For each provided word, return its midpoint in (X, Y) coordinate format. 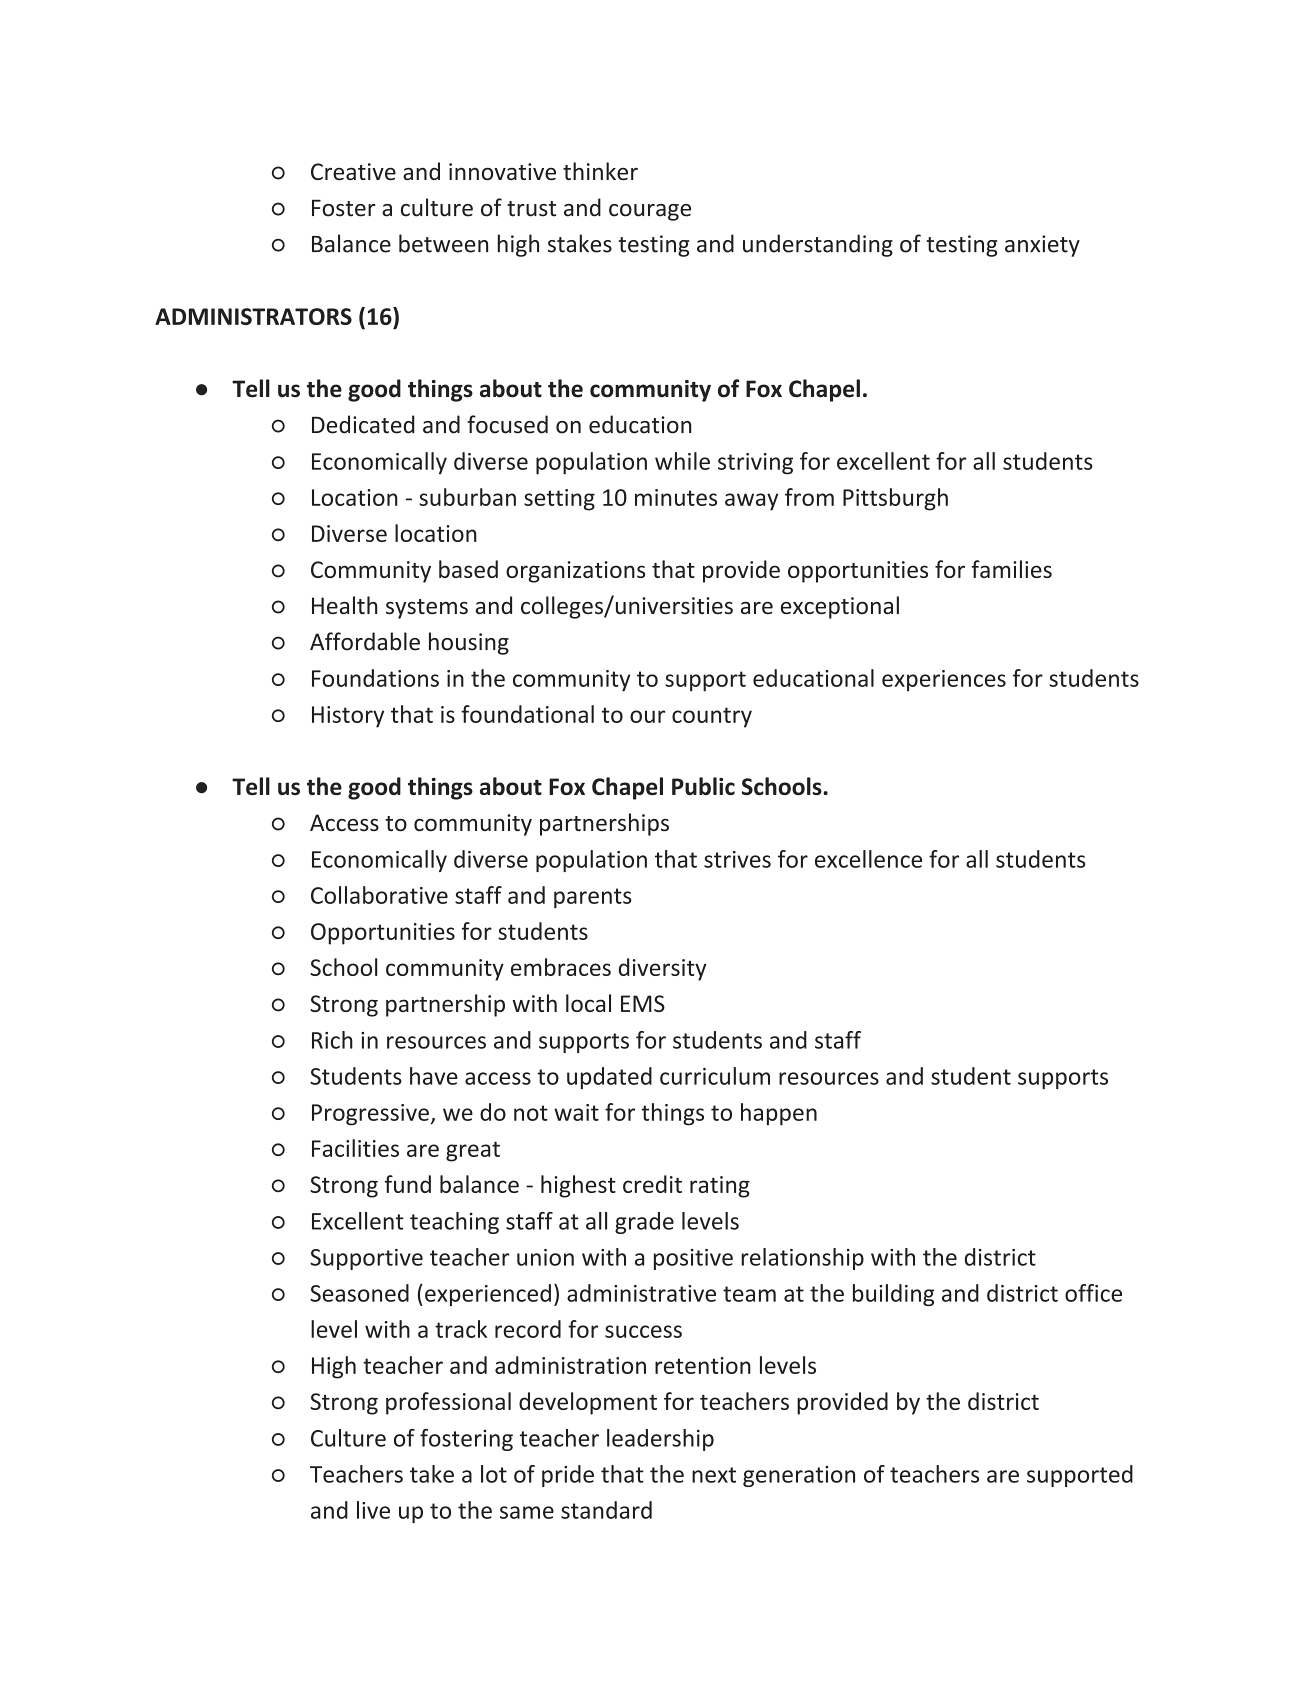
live (373, 1510)
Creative (353, 171)
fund (408, 1184)
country (712, 717)
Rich (332, 1040)
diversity (663, 969)
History (348, 717)
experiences (944, 681)
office (1093, 1293)
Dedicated (363, 424)
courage (650, 212)
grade (644, 1223)
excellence (868, 859)
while (682, 461)
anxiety (1042, 246)
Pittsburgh (895, 499)
